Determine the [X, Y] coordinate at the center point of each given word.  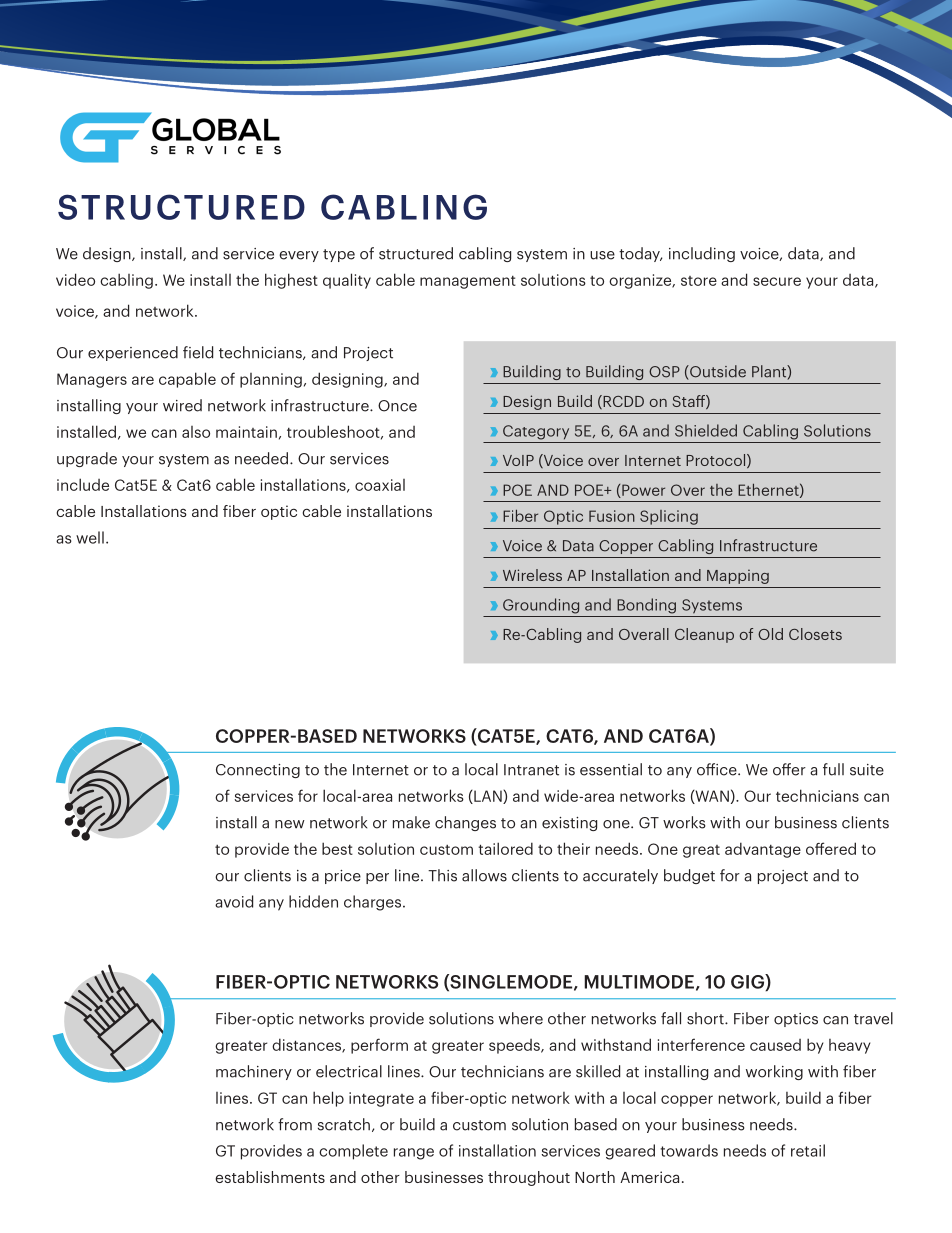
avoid [234, 901]
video [75, 279]
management [468, 282]
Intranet [531, 770]
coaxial [380, 485]
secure [777, 281]
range [414, 1154]
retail [808, 1150]
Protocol [717, 461]
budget [689, 876]
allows [484, 875]
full [833, 769]
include [83, 484]
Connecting [258, 771]
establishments [270, 1177]
